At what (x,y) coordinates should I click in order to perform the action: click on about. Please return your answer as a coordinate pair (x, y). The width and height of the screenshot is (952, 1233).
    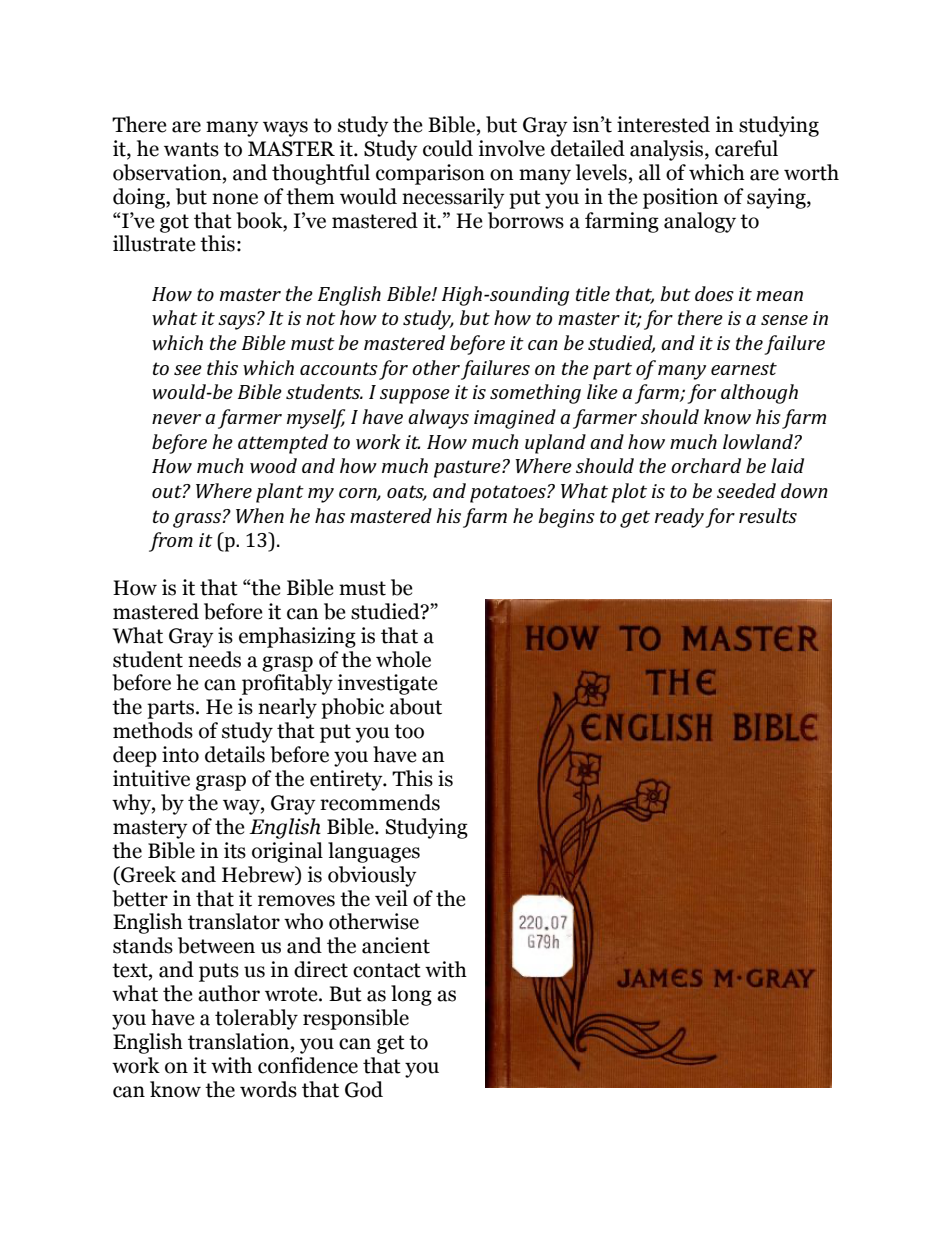
    Looking at the image, I should click on (416, 706).
